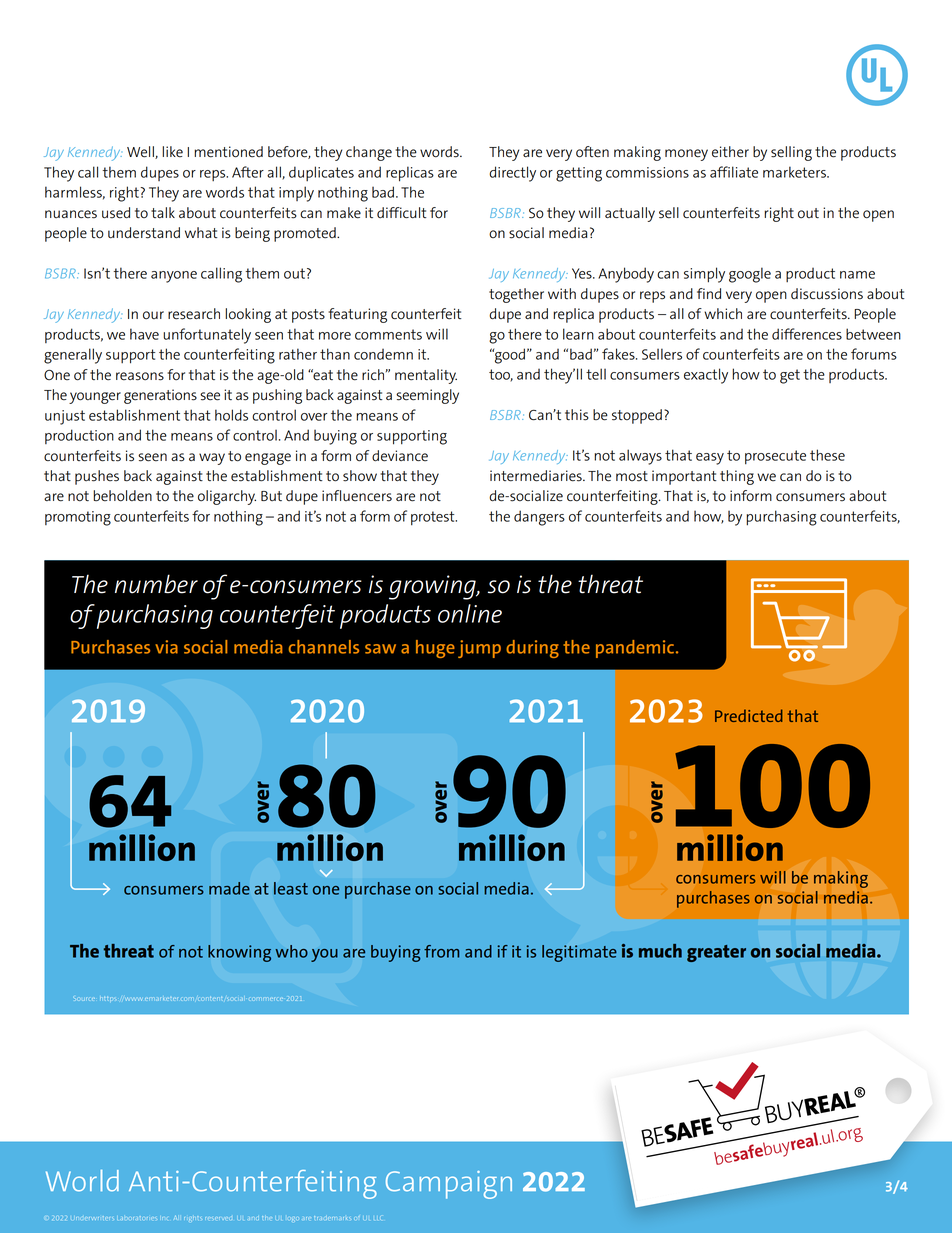 This page has height=1233, width=952. Describe the element at coordinates (749, 715) in the page. I see `Predicted` at that location.
